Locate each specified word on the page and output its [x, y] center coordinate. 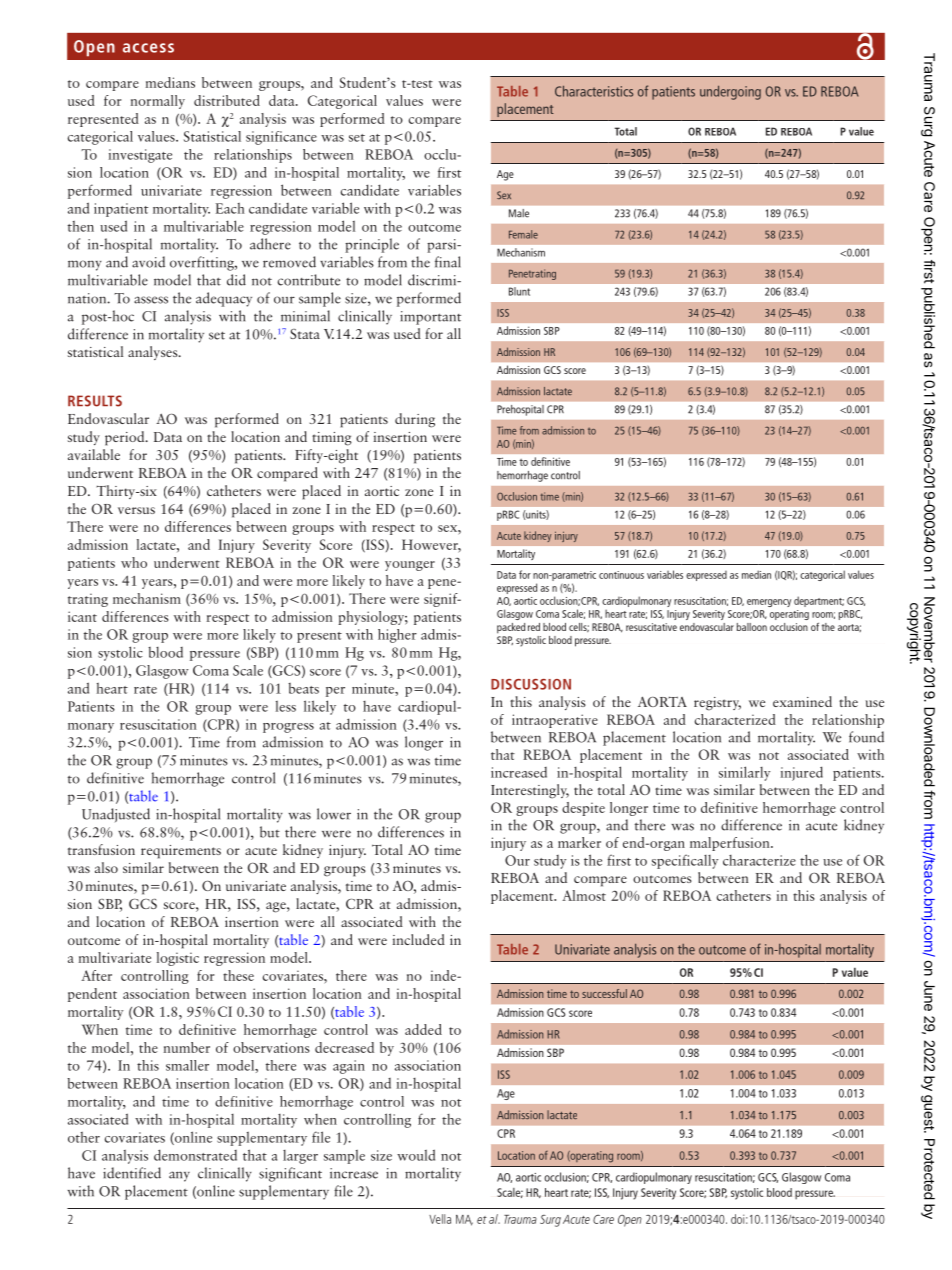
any [179, 1176]
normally [158, 102]
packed [511, 628]
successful [604, 993]
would [416, 1155]
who [134, 562]
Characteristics [594, 91]
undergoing [730, 93]
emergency [769, 603]
